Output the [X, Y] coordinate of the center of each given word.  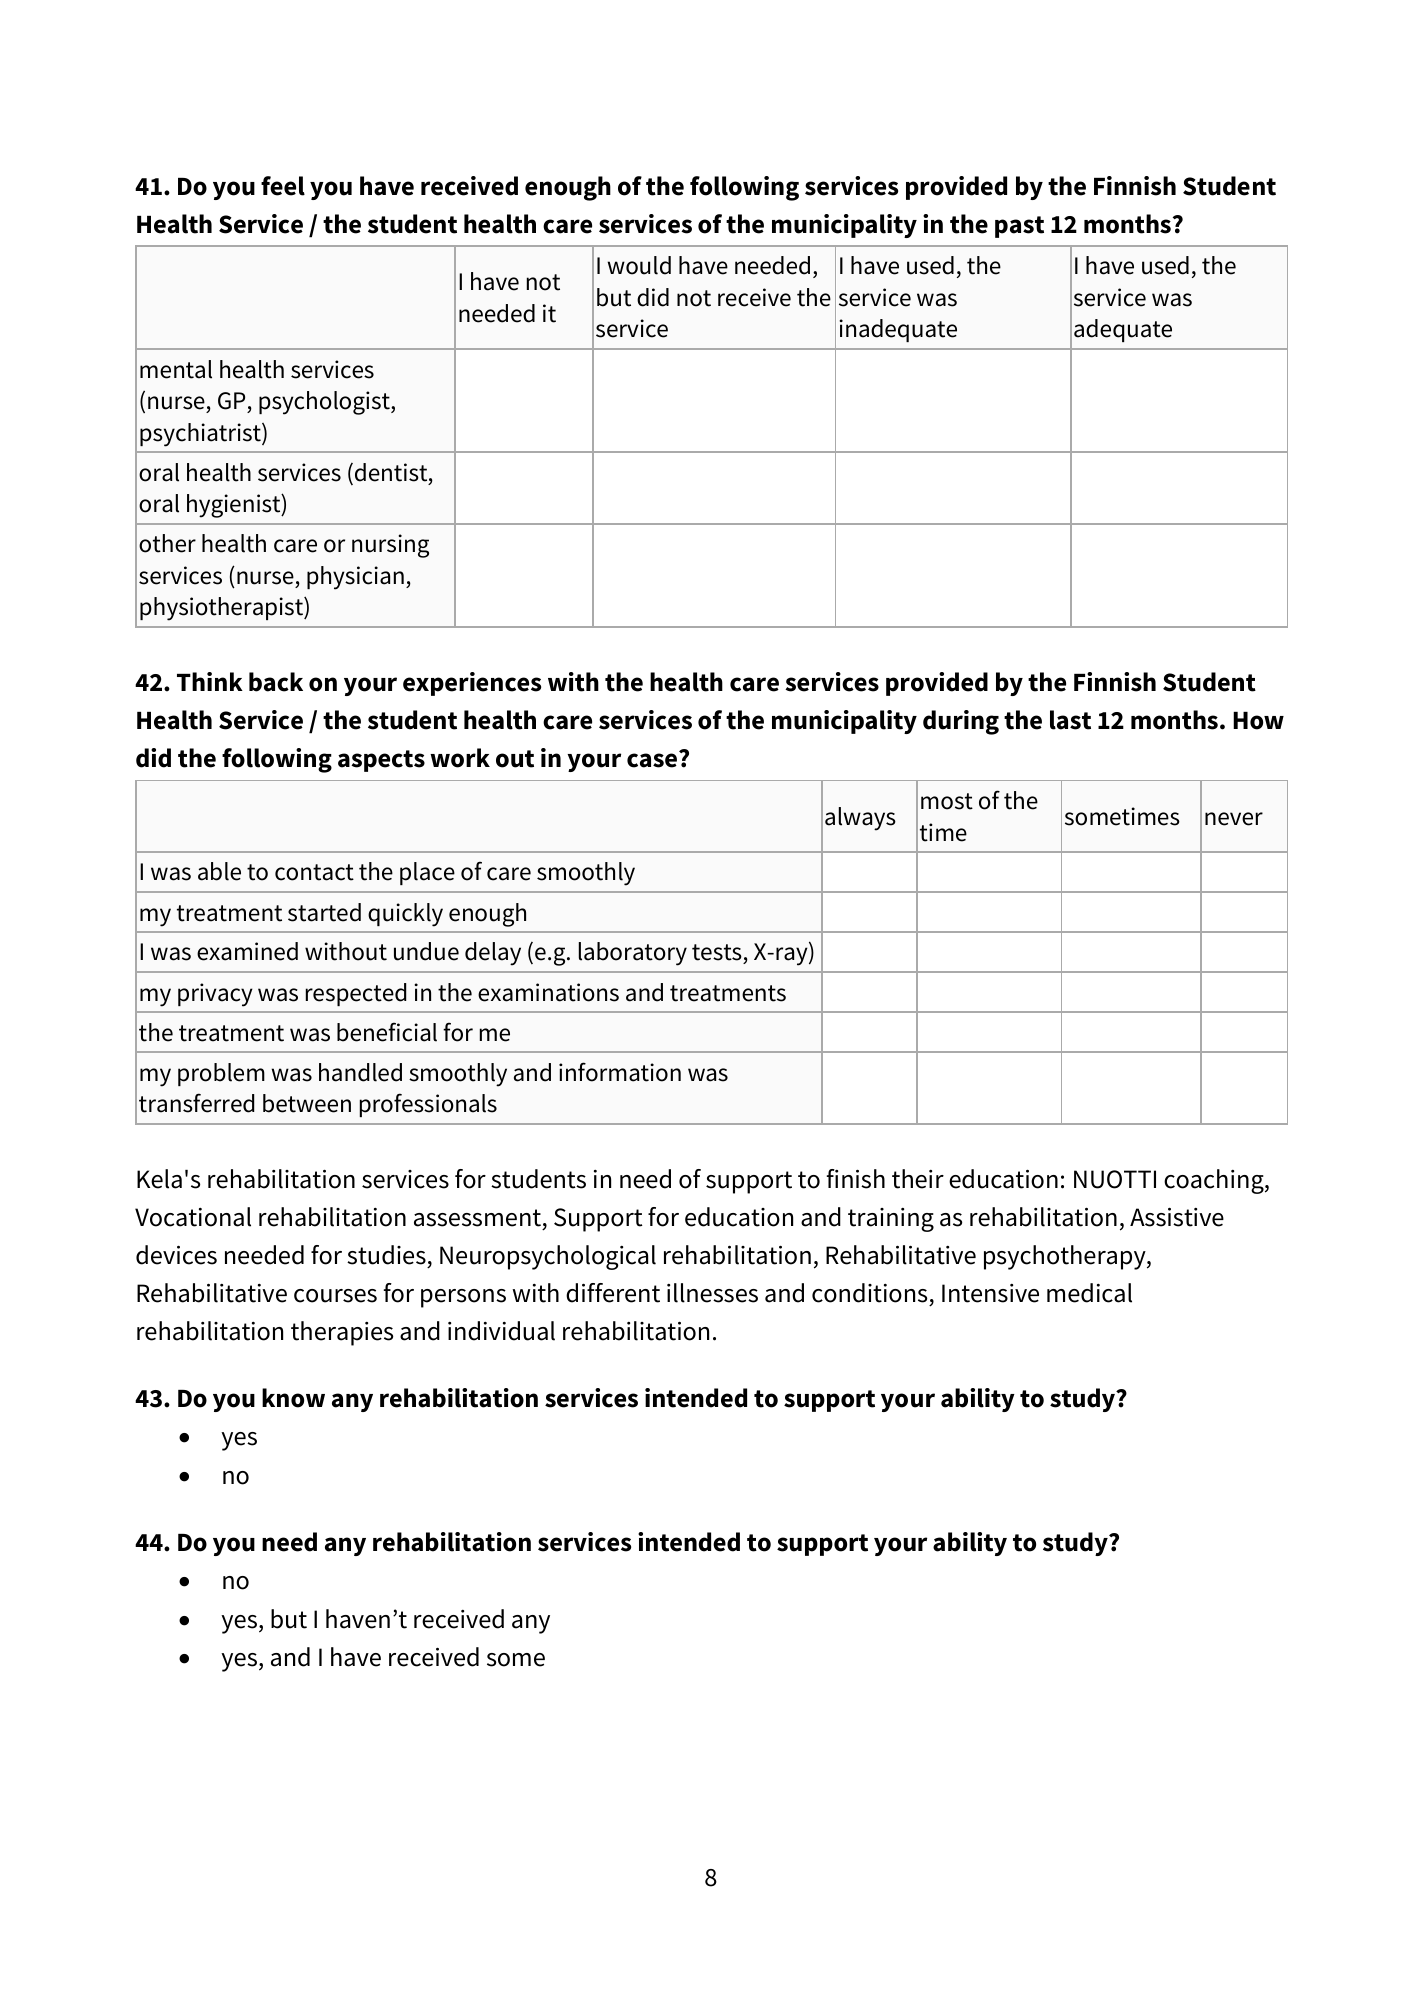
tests [718, 954]
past [1019, 227]
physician [355, 578]
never [1234, 819]
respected [356, 994]
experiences [472, 684]
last [1070, 720]
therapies [342, 1333]
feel [283, 186]
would [639, 265]
